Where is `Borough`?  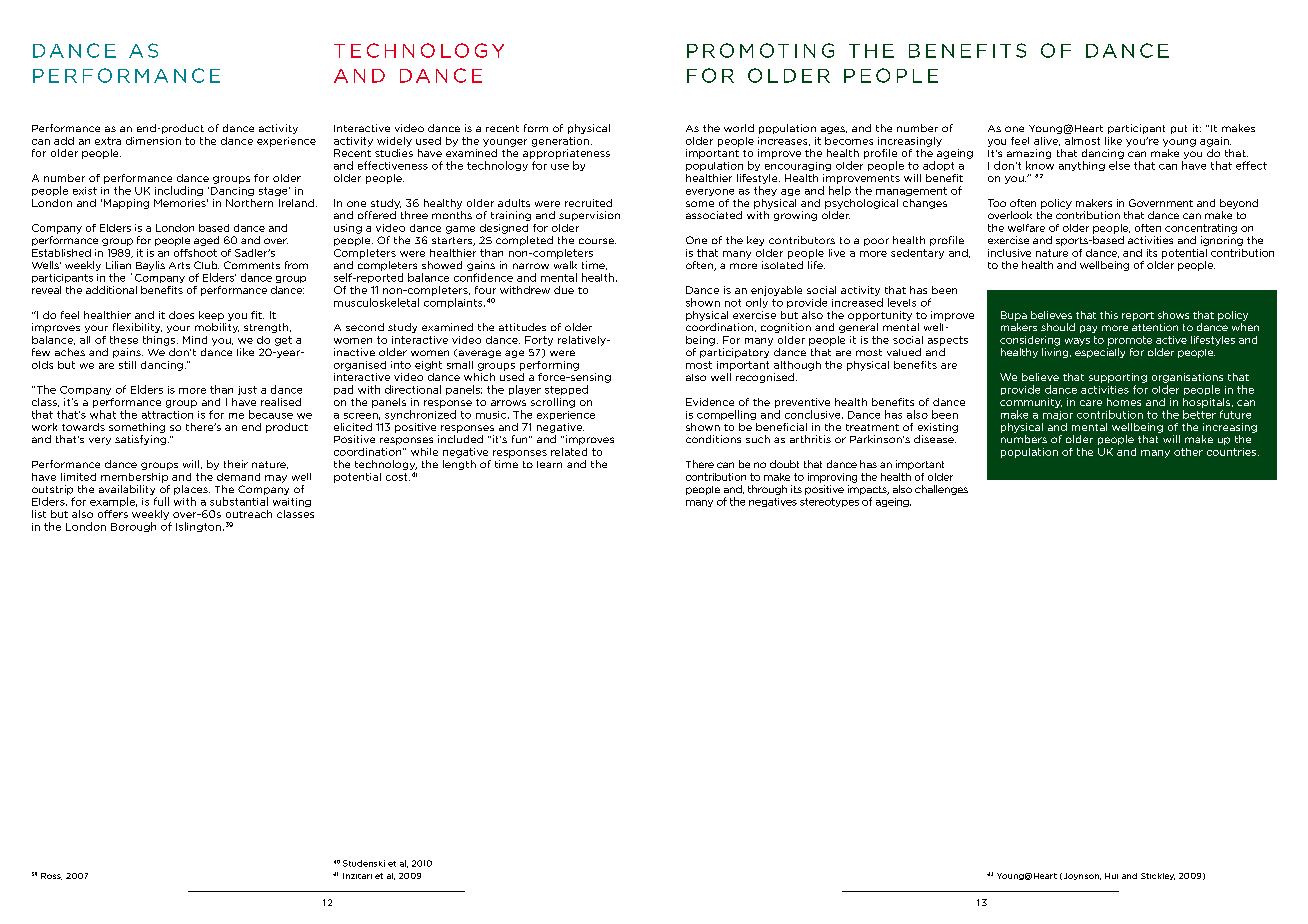 Borough is located at coordinates (133, 527).
